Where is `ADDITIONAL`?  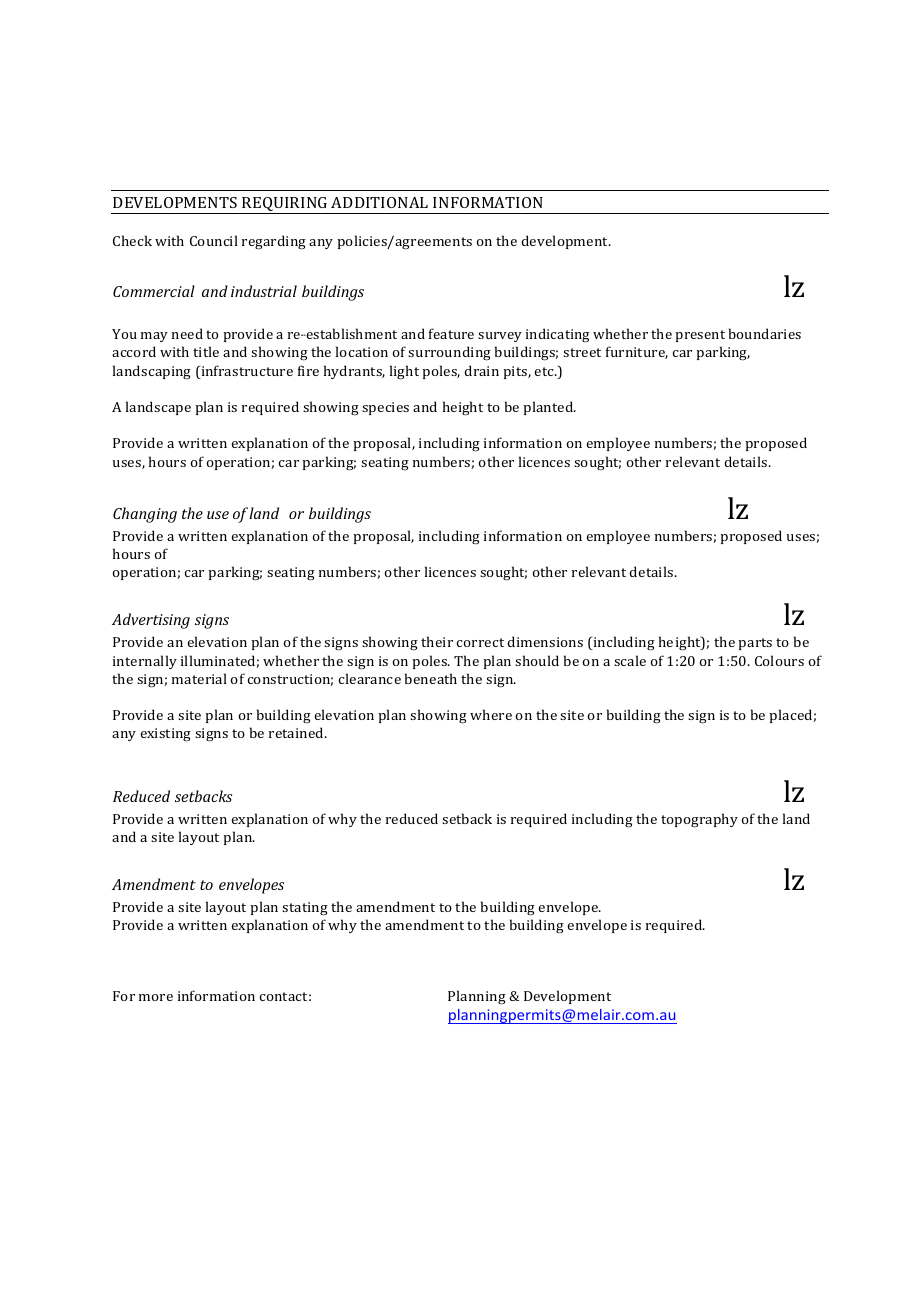 ADDITIONAL is located at coordinates (379, 202).
